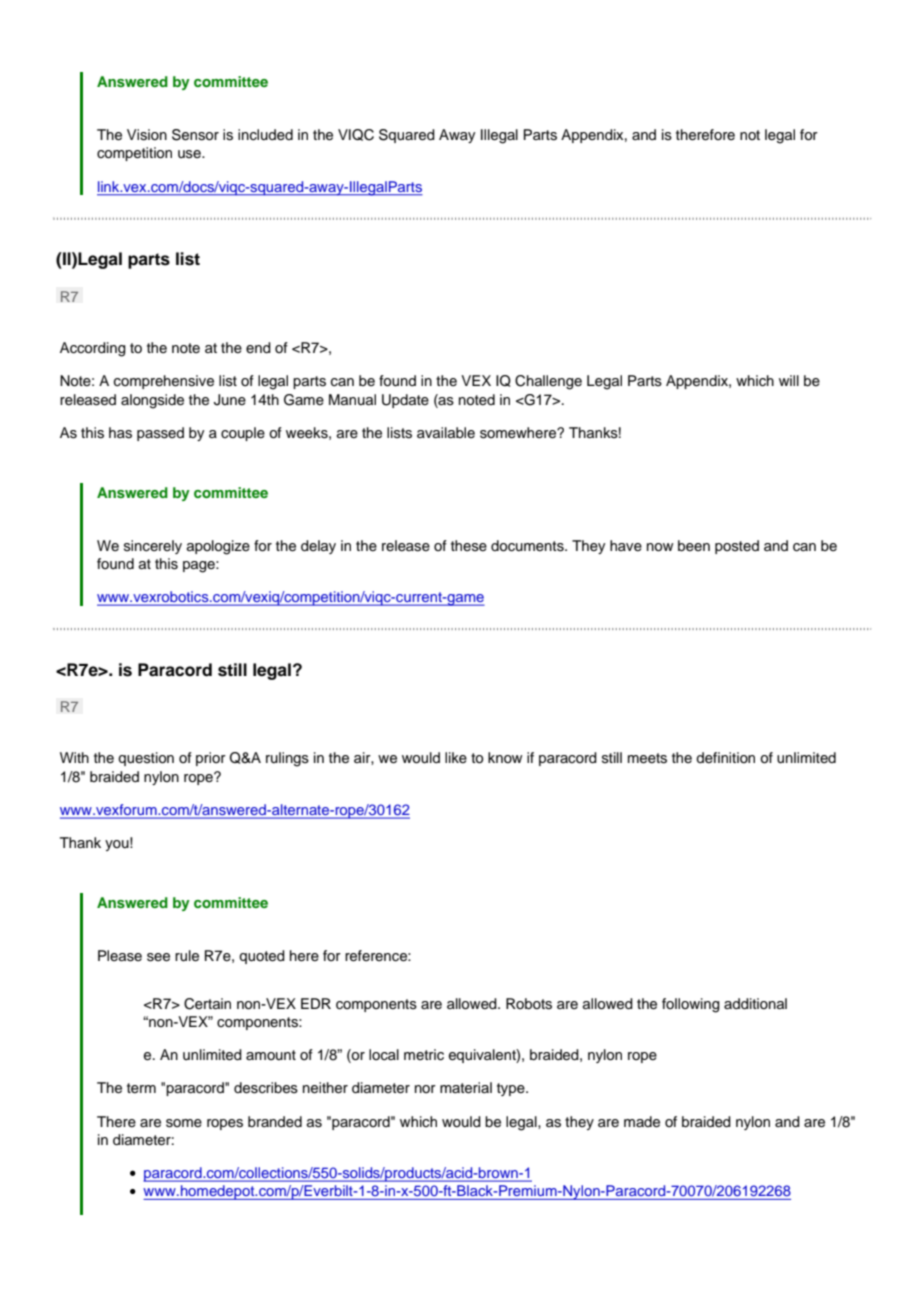 Image resolution: width=924 pixels, height=1308 pixels. Describe the element at coordinates (265, 135) in the document. I see `included` at that location.
